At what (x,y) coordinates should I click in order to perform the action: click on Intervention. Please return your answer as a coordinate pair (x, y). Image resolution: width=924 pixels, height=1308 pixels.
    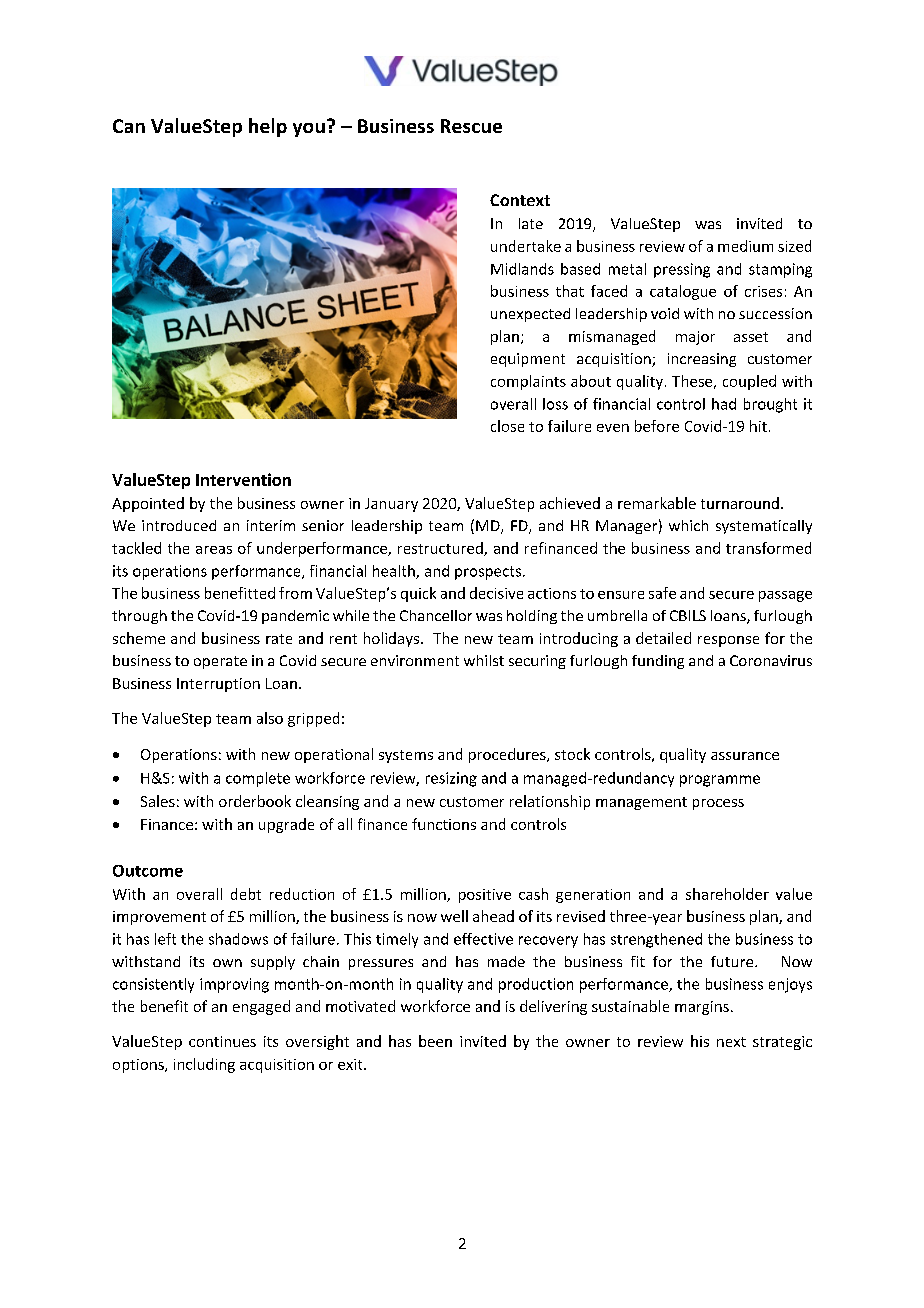
    Looking at the image, I should click on (243, 479).
